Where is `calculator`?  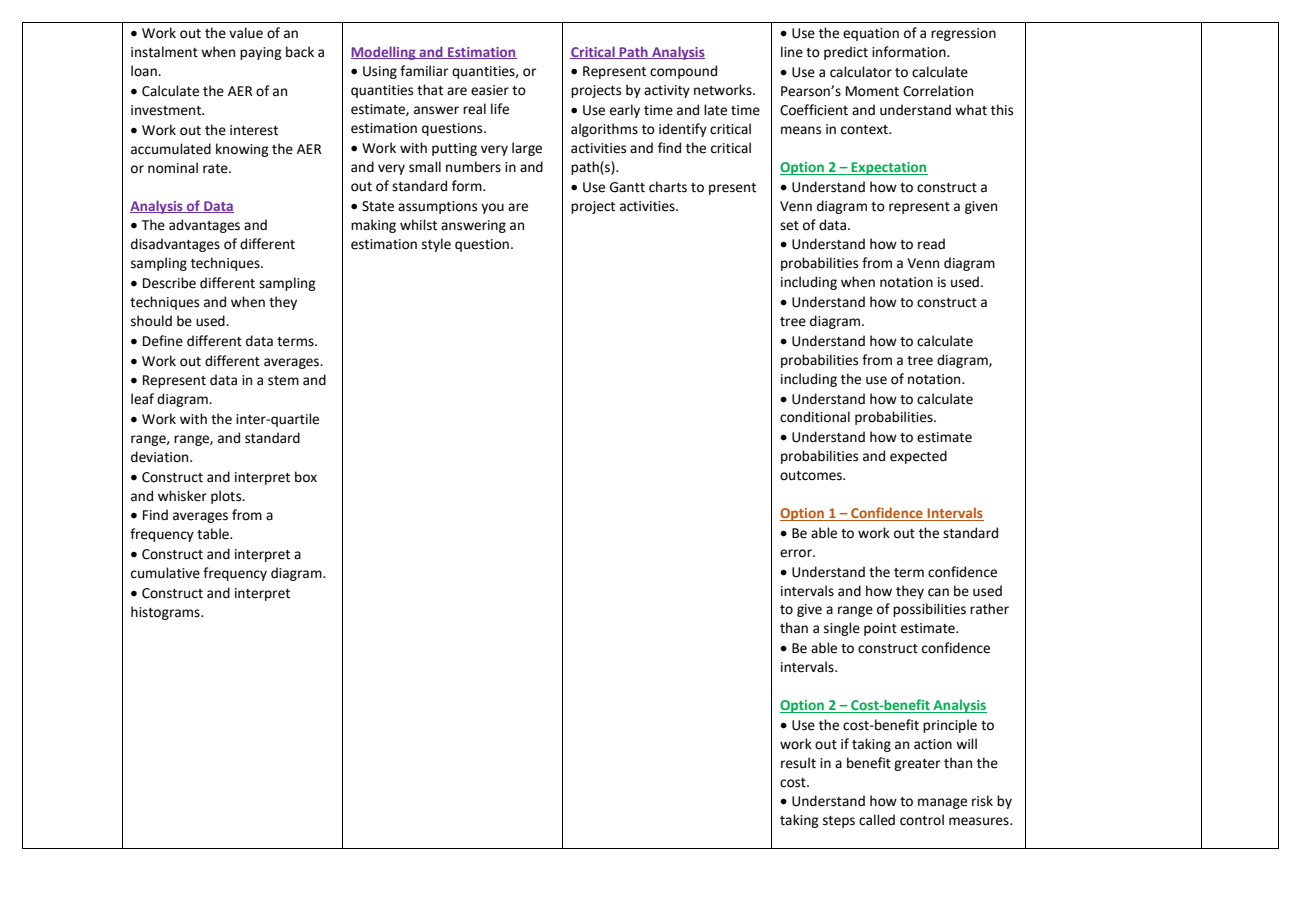
calculator is located at coordinates (861, 72).
